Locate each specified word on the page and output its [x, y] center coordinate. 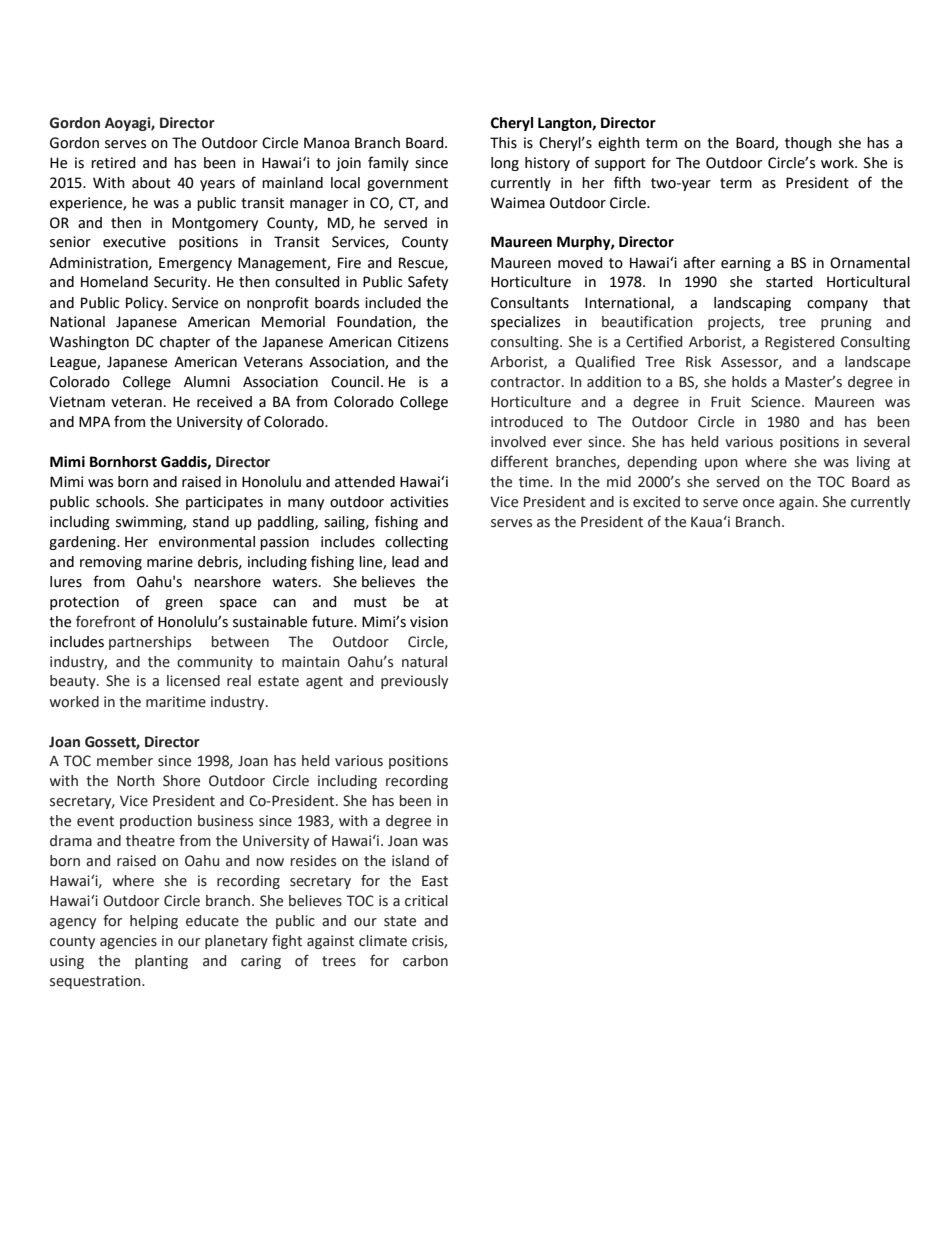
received [224, 402]
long [505, 164]
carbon [425, 961]
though [808, 144]
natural [424, 662]
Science [777, 402]
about [151, 183]
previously [414, 682]
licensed [193, 681]
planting [161, 962]
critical [426, 901]
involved [518, 442]
